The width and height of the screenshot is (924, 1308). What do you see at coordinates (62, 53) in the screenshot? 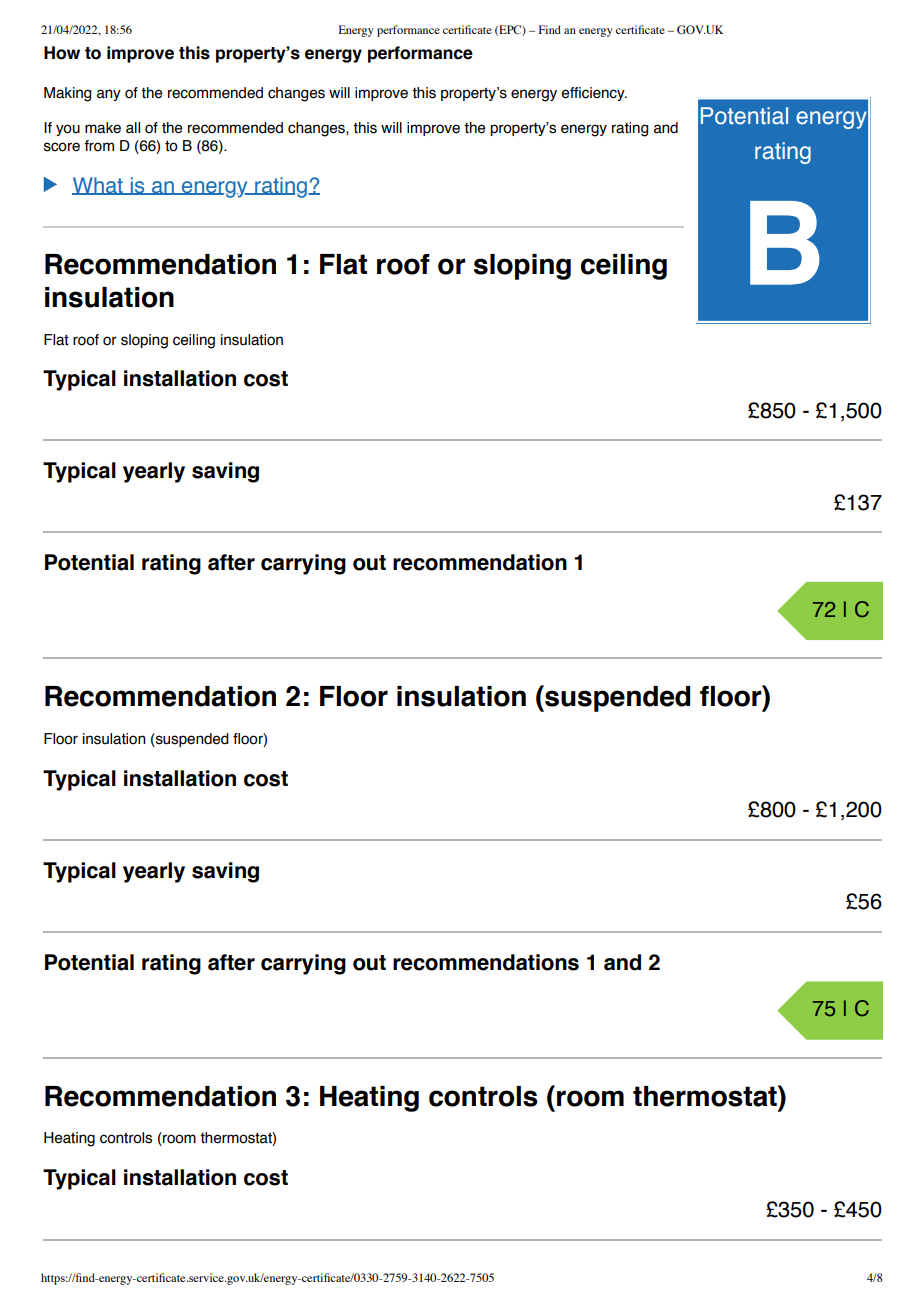
I see `How` at bounding box center [62, 53].
